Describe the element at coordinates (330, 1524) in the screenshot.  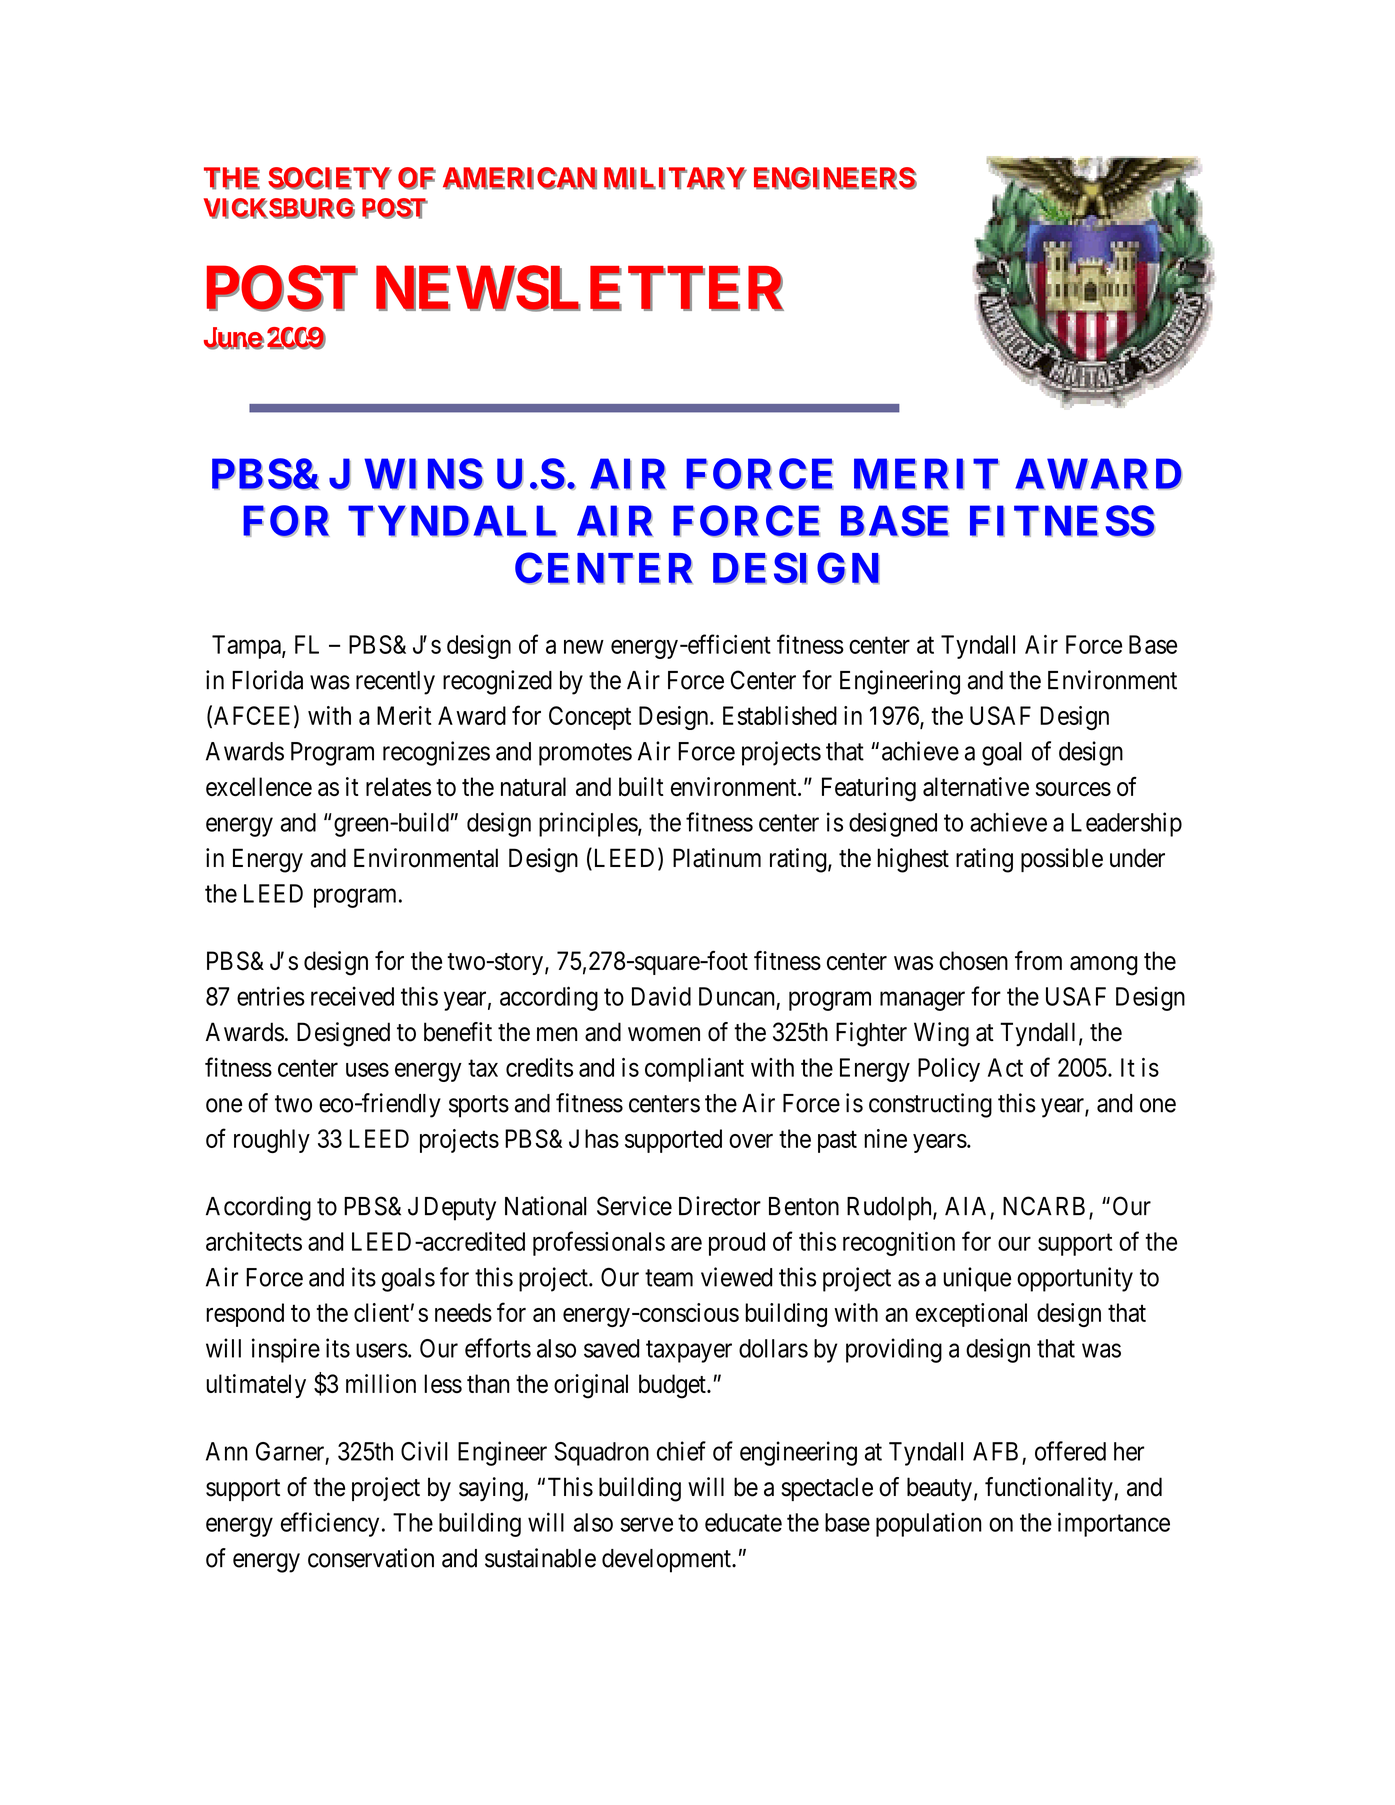
I see `efficiency` at that location.
